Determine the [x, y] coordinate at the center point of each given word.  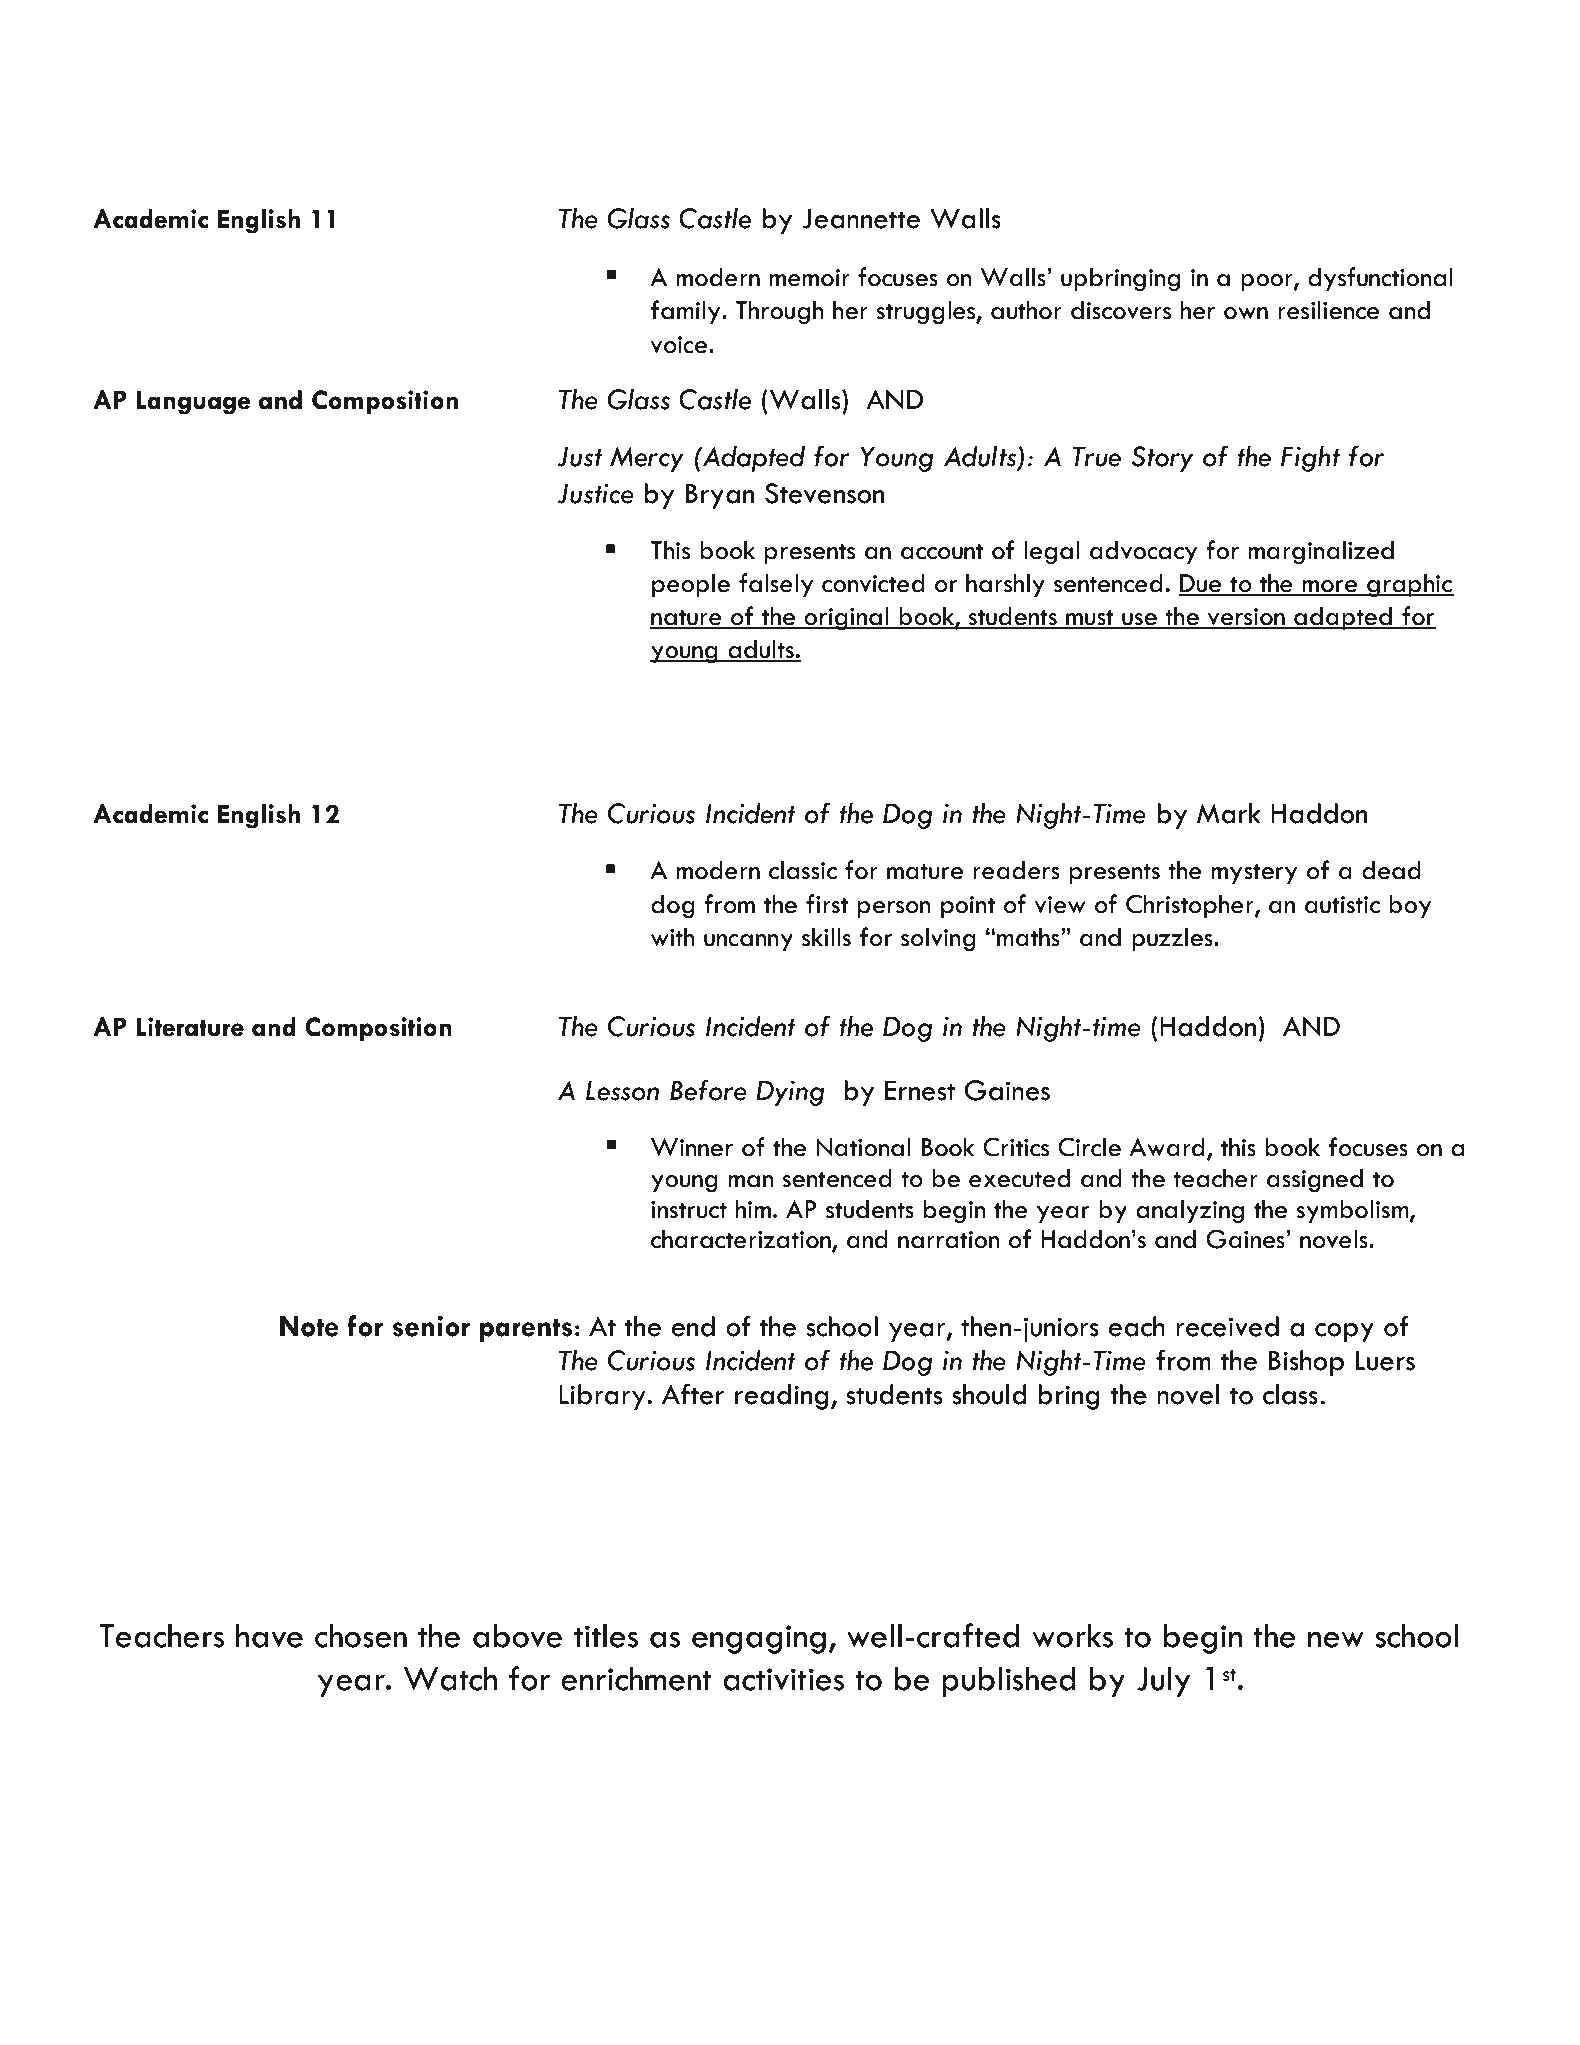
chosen [361, 1635]
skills [826, 937]
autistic [1342, 905]
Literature [190, 1027]
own [1246, 313]
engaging [759, 1639]
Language [194, 402]
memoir [809, 278]
